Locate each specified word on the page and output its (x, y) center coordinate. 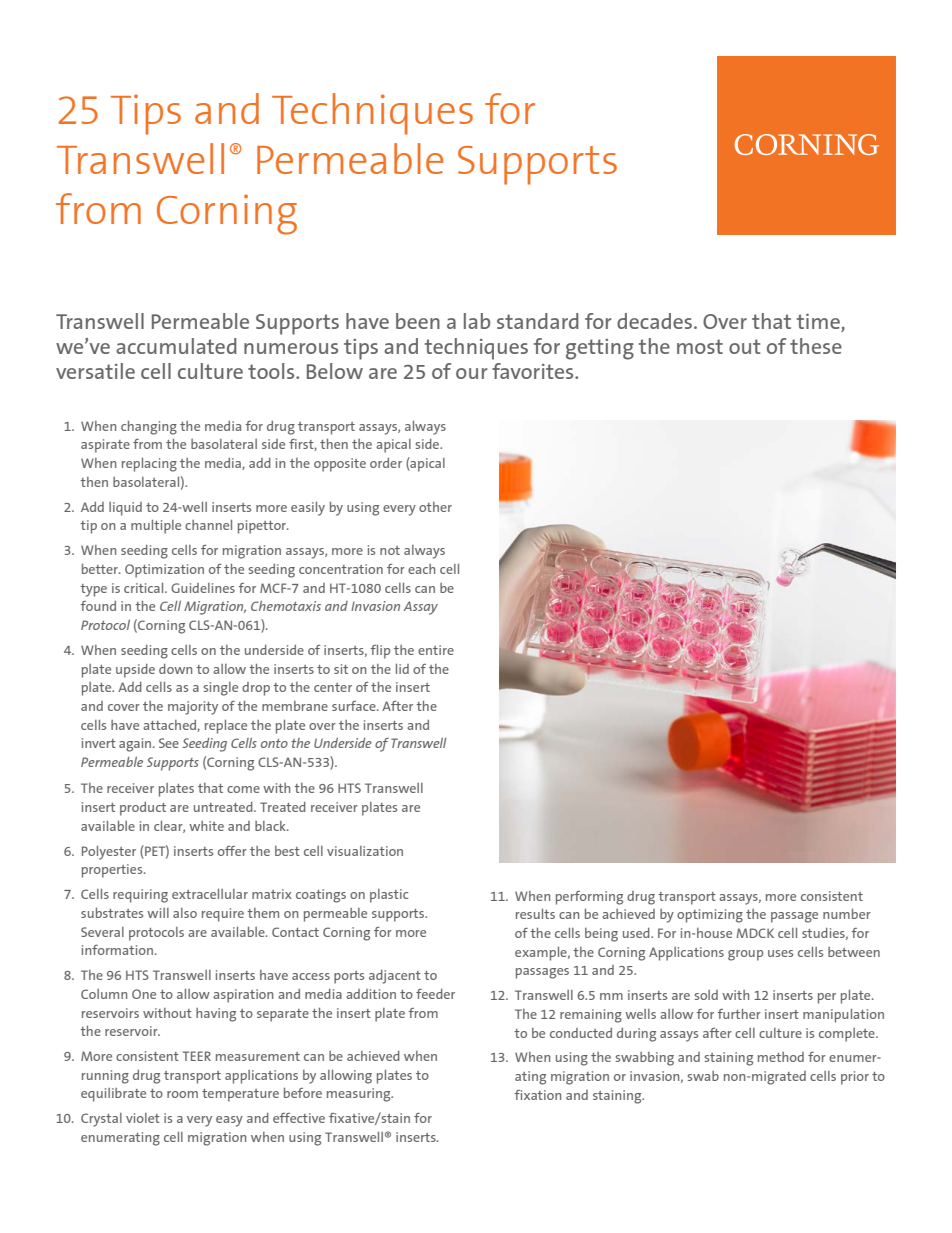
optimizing (710, 916)
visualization (365, 851)
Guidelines (203, 588)
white (206, 826)
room (182, 1094)
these (816, 346)
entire (436, 650)
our (471, 373)
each (421, 569)
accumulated (176, 346)
